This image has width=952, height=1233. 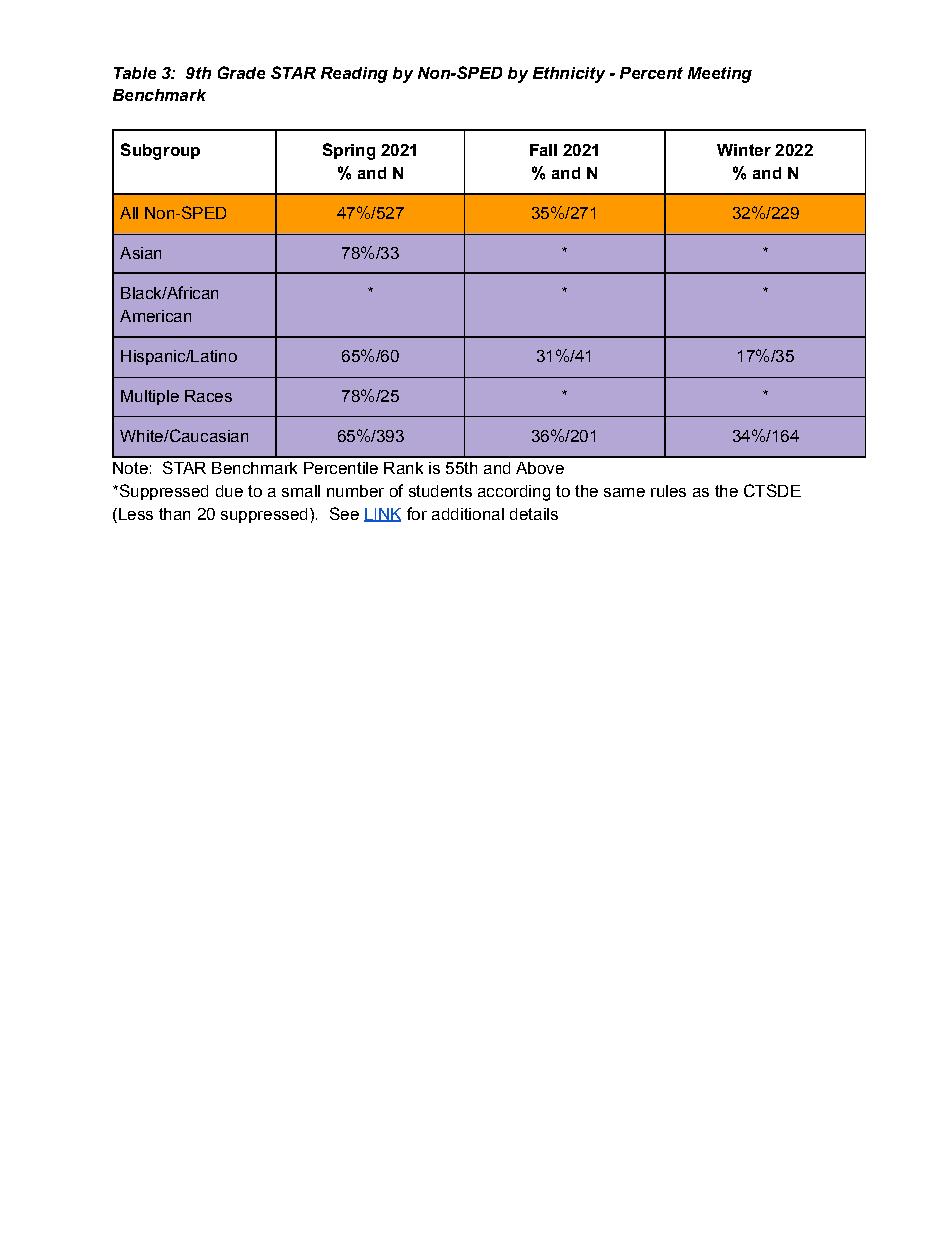 What do you see at coordinates (354, 75) in the image?
I see `Reading` at bounding box center [354, 75].
